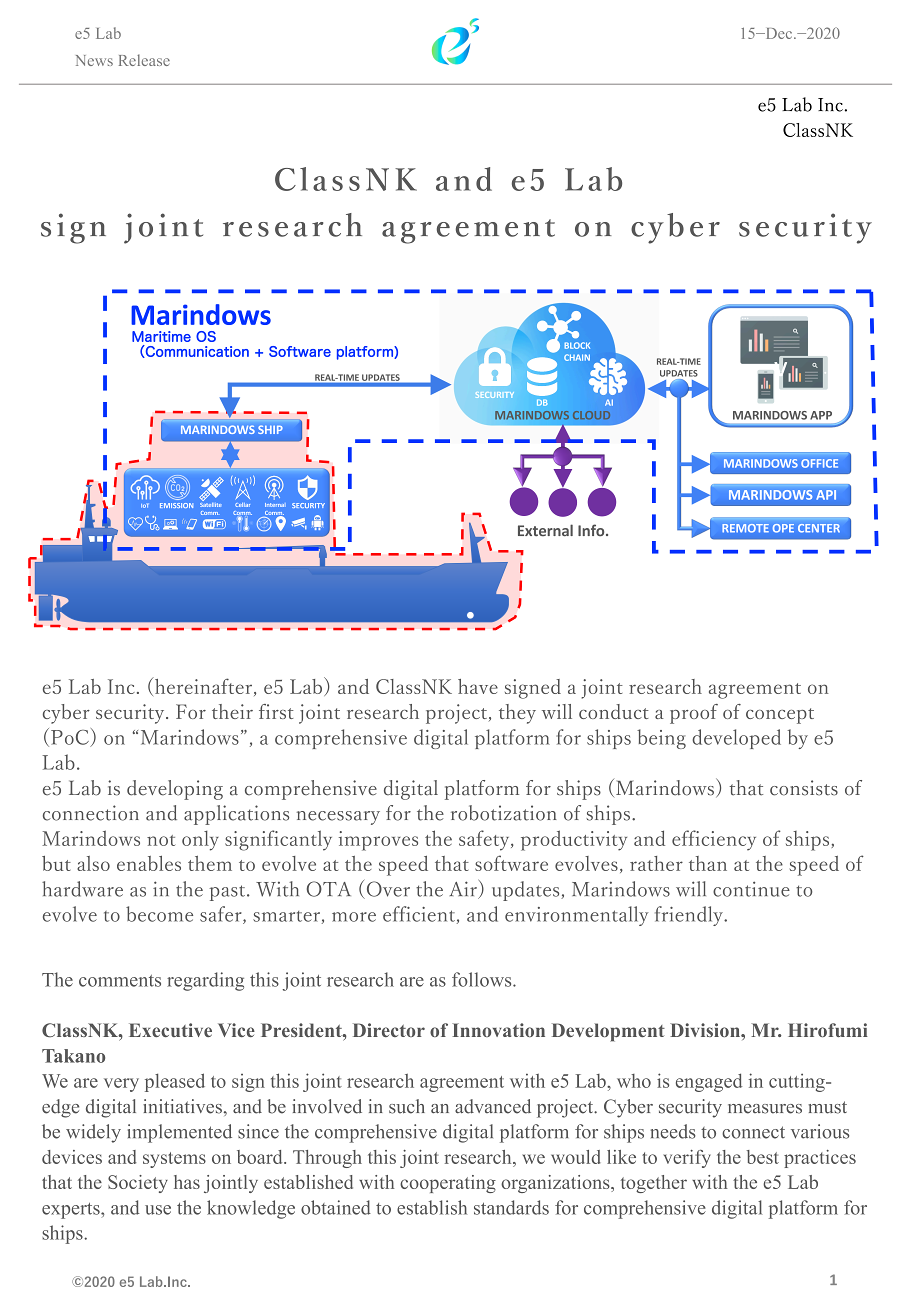 Image resolution: width=911 pixels, height=1316 pixels. Describe the element at coordinates (94, 60) in the screenshot. I see `News` at that location.
